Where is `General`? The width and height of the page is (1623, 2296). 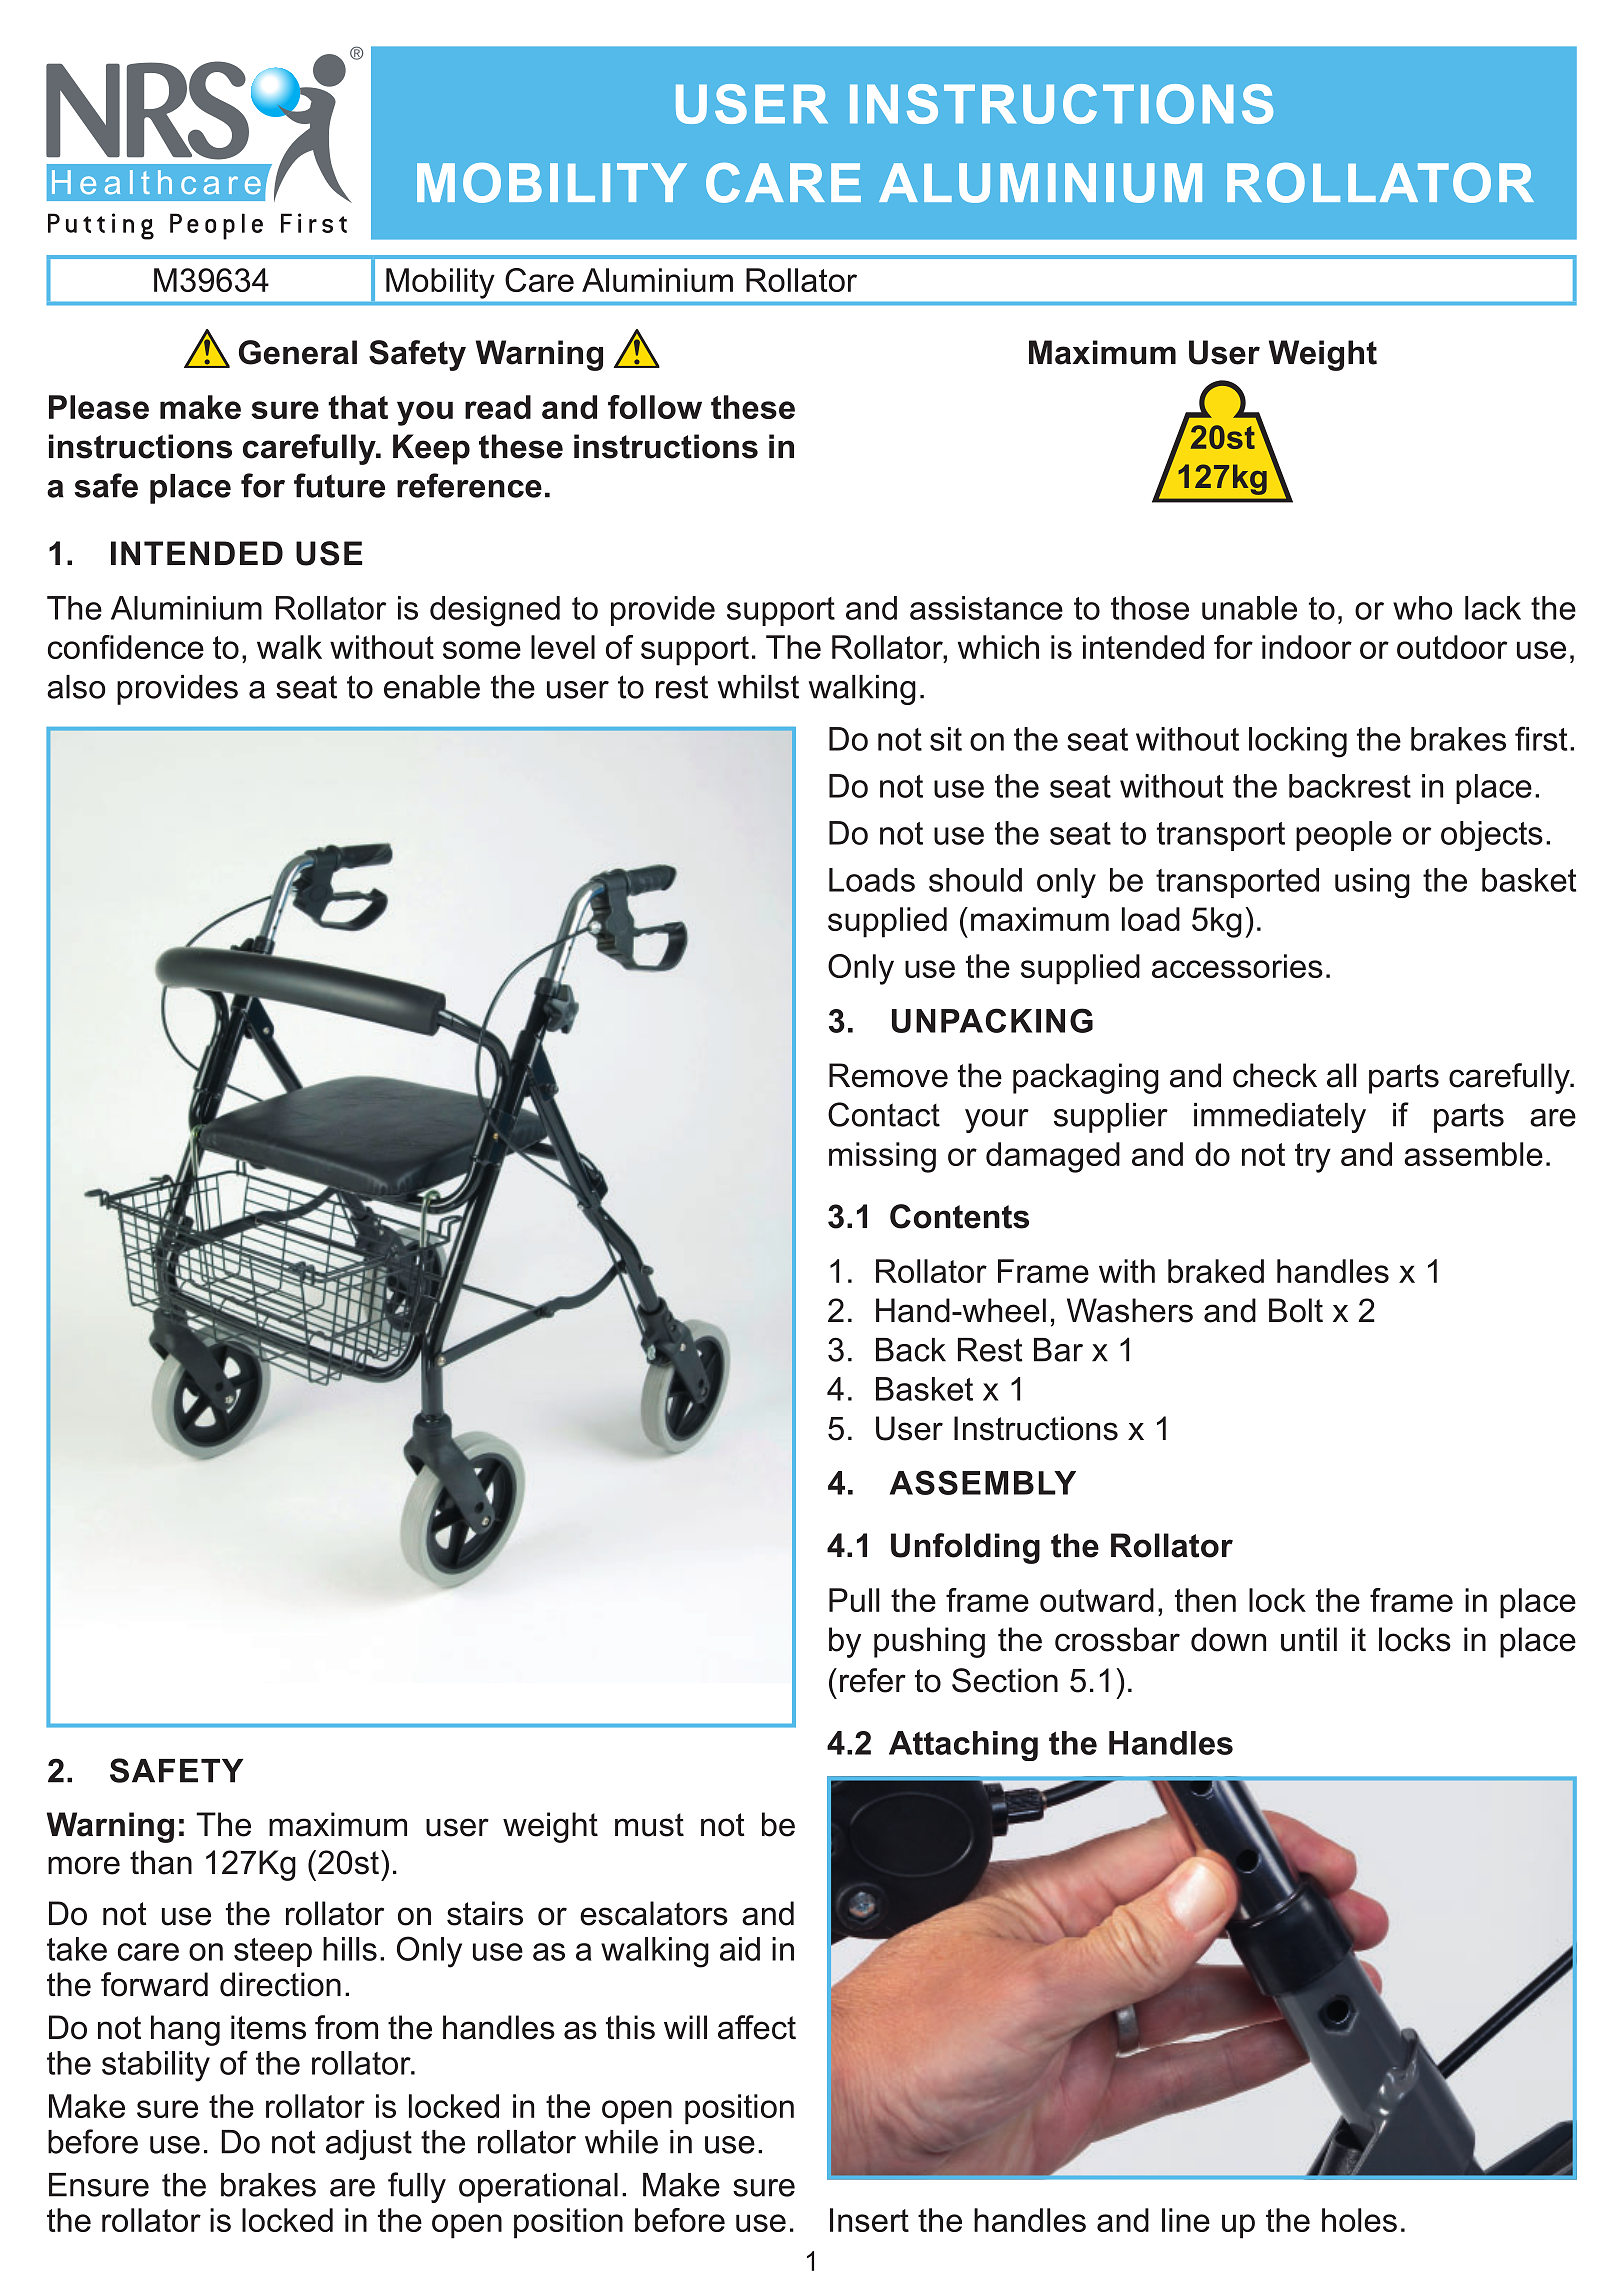
General is located at coordinates (298, 352).
